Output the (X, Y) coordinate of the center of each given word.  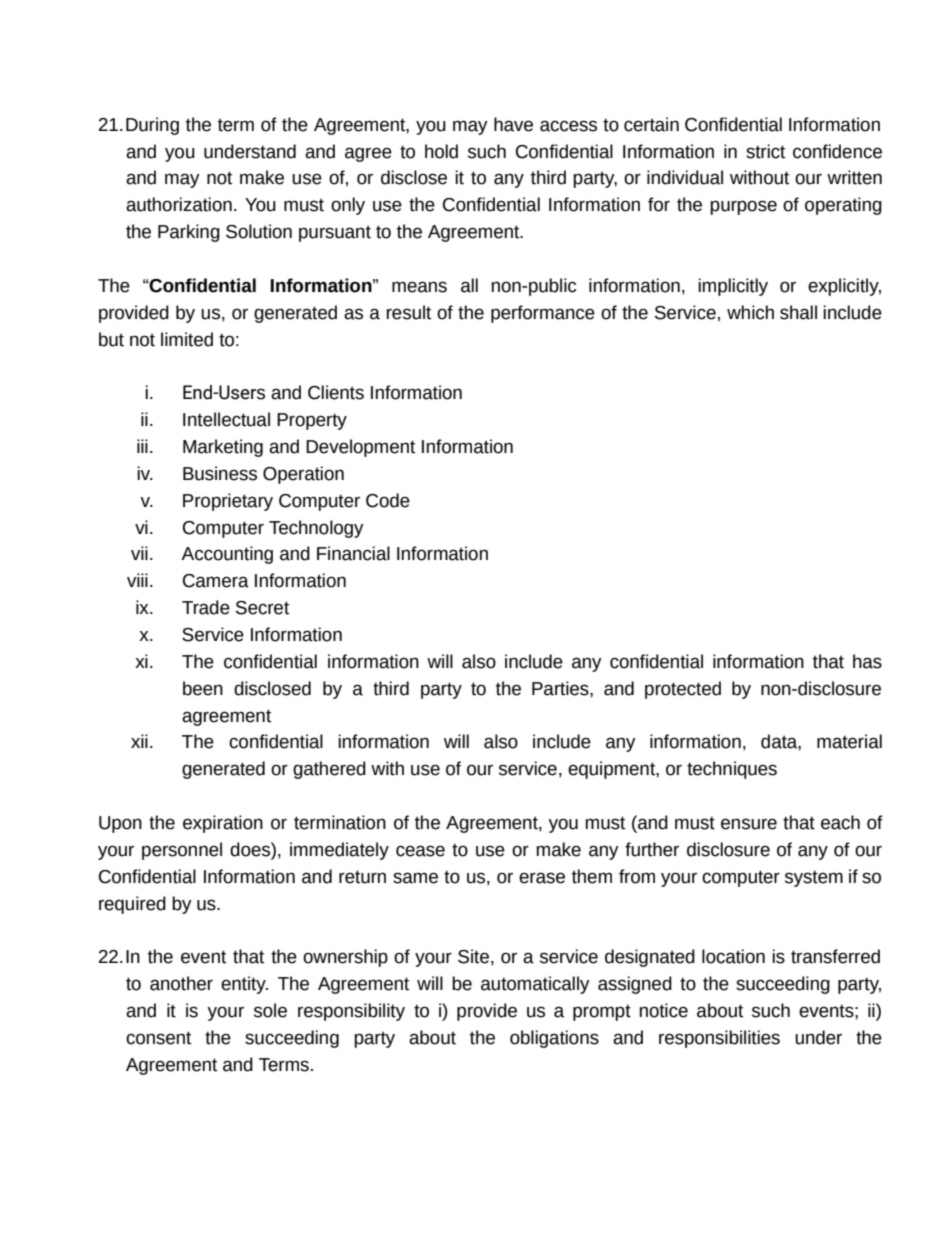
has (867, 661)
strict (765, 151)
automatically (535, 985)
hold (441, 151)
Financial (353, 553)
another (181, 983)
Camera (216, 581)
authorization (179, 204)
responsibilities (719, 1039)
